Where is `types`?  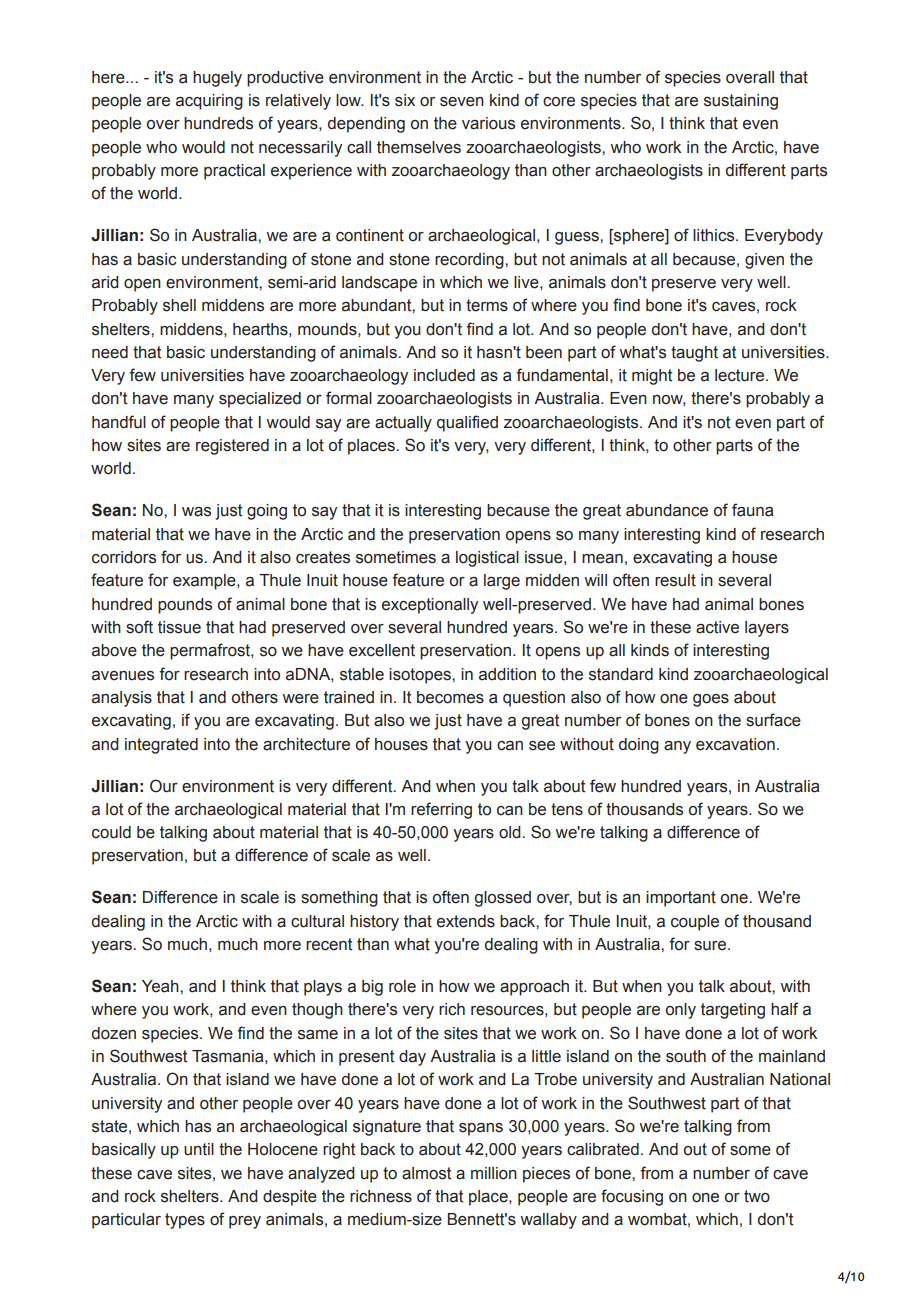
types is located at coordinates (185, 1221).
